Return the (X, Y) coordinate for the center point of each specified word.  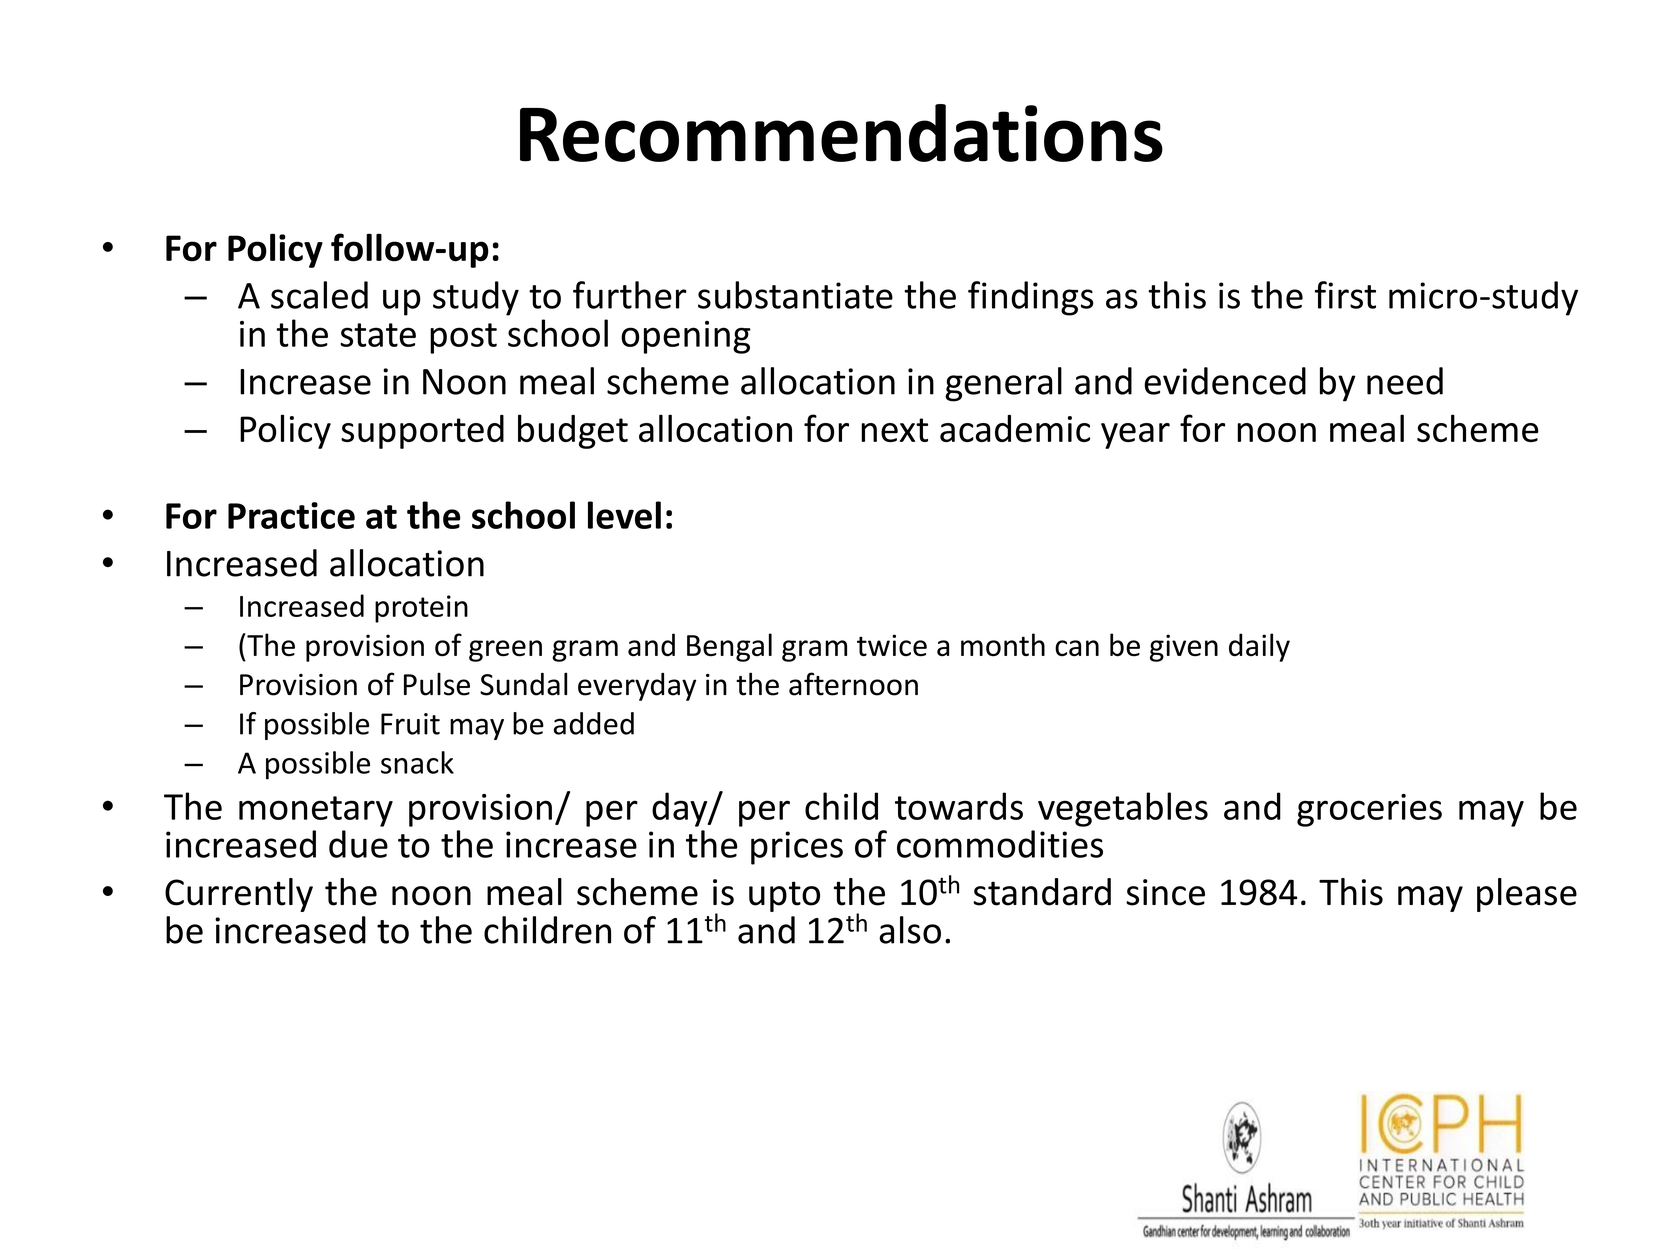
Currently (239, 895)
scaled (319, 295)
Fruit (410, 724)
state (378, 335)
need (1405, 381)
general (1003, 384)
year (1135, 436)
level (624, 515)
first (1345, 295)
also (910, 930)
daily (1259, 647)
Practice (291, 515)
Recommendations (841, 133)
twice (892, 645)
